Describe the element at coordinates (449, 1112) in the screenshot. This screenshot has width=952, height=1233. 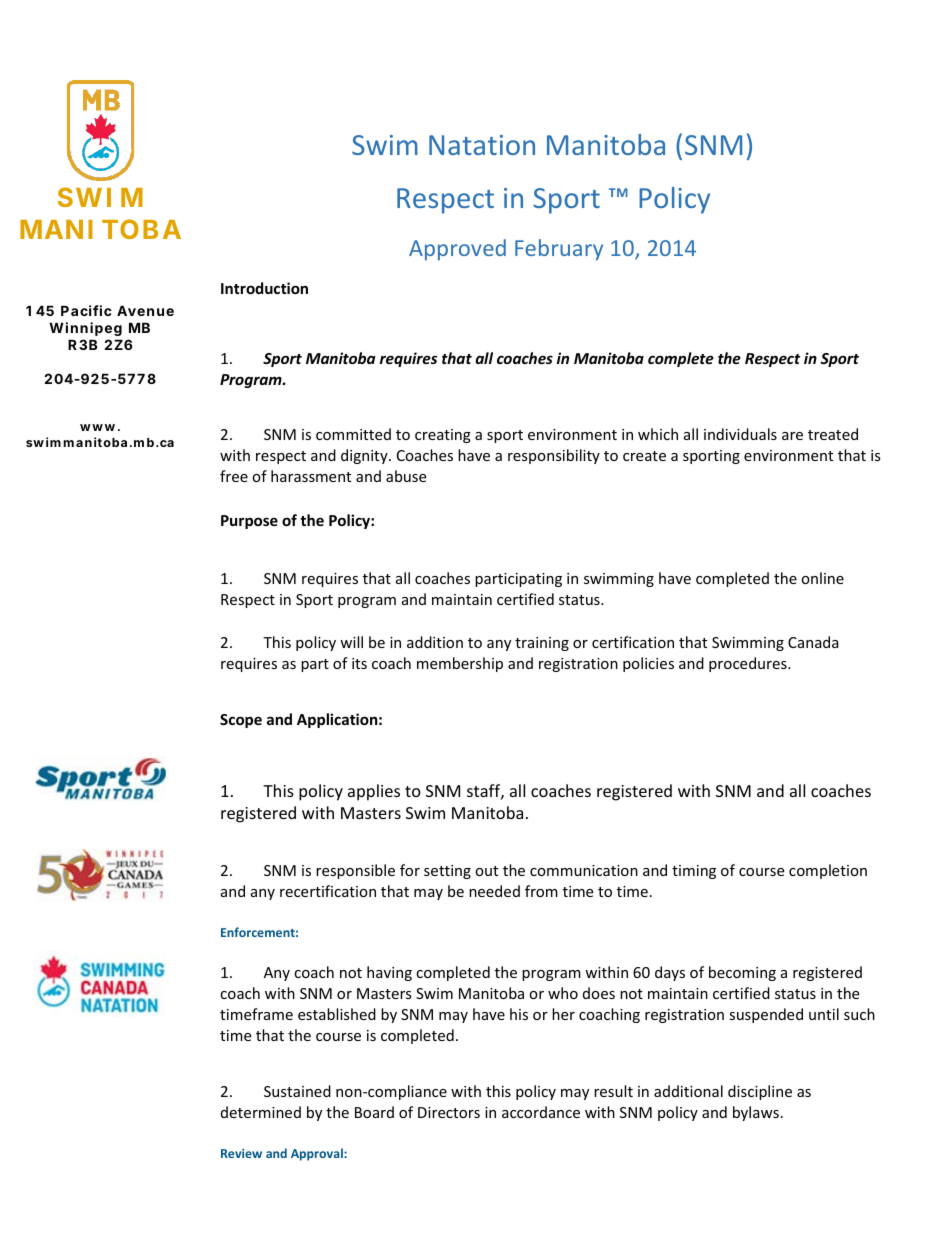
I see `Directors` at that location.
